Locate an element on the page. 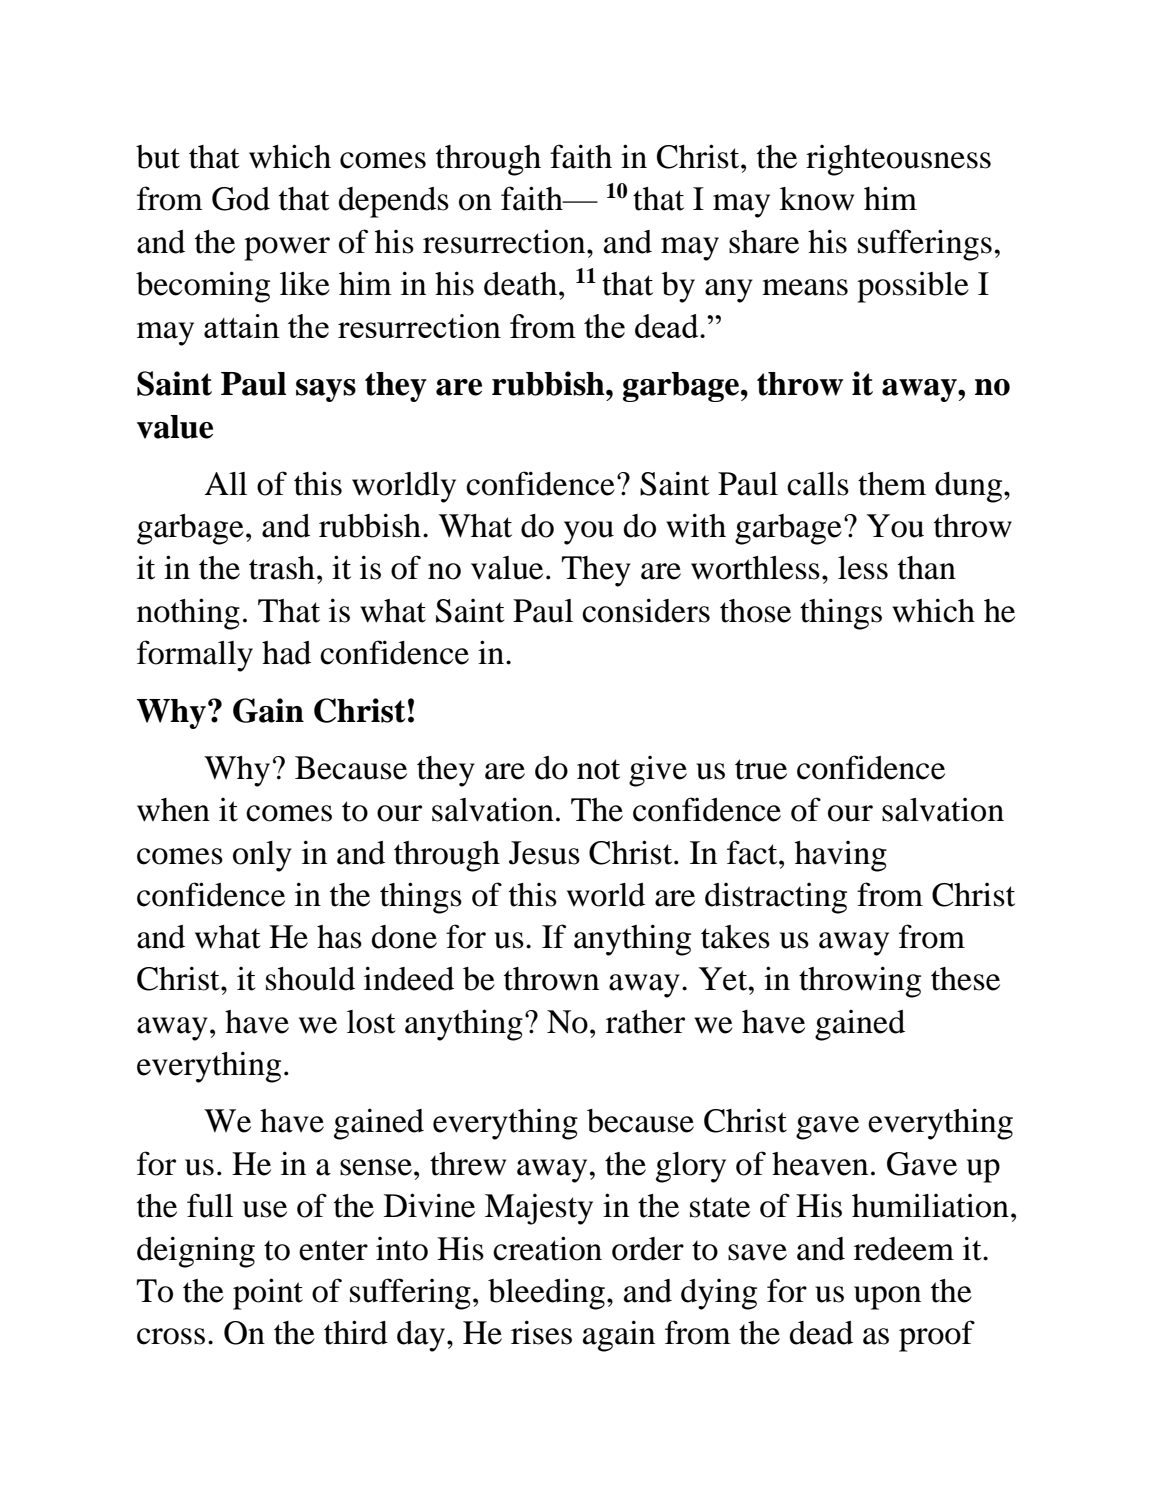  upon is located at coordinates (887, 1298).
